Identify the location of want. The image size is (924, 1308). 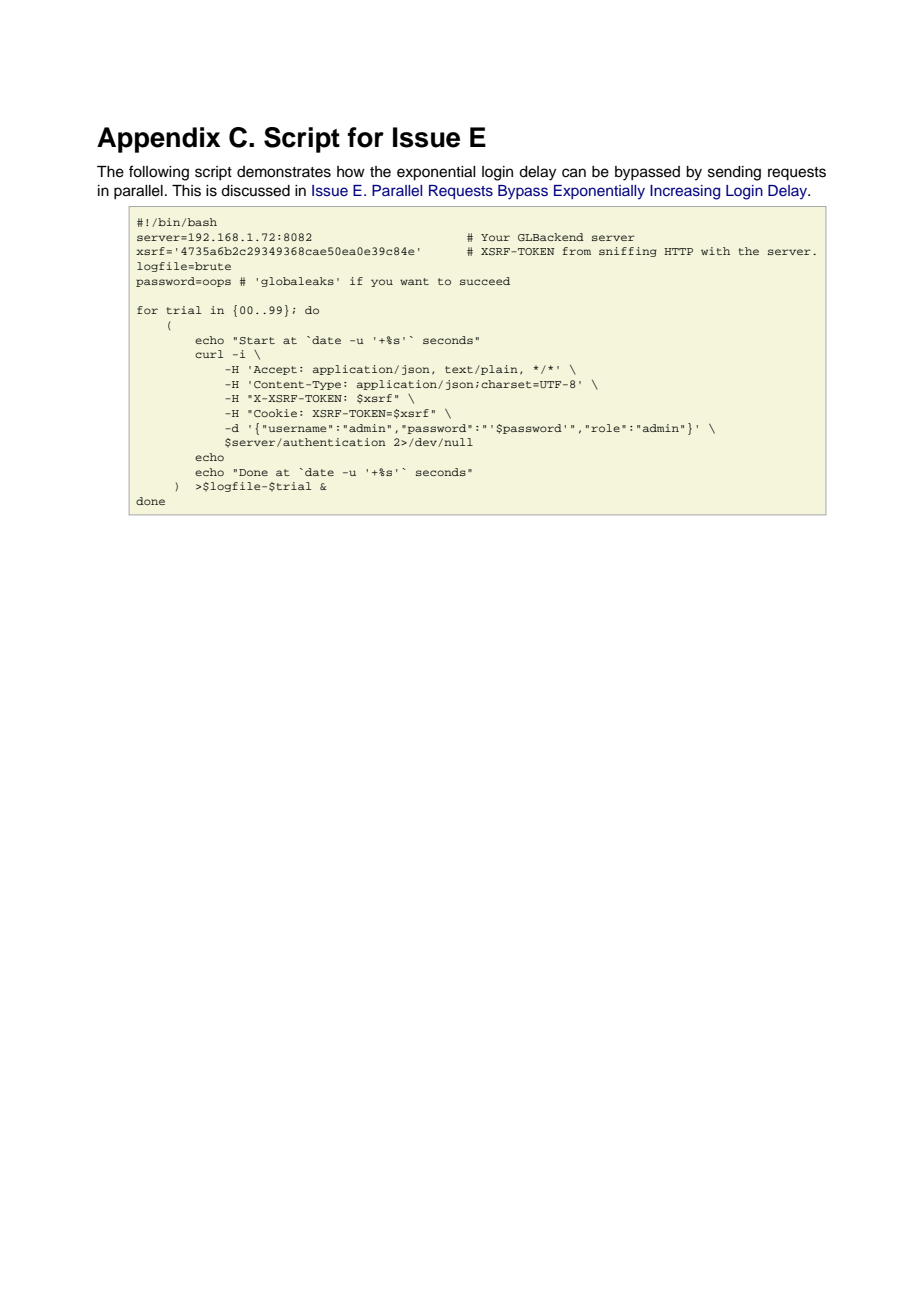
(414, 281).
